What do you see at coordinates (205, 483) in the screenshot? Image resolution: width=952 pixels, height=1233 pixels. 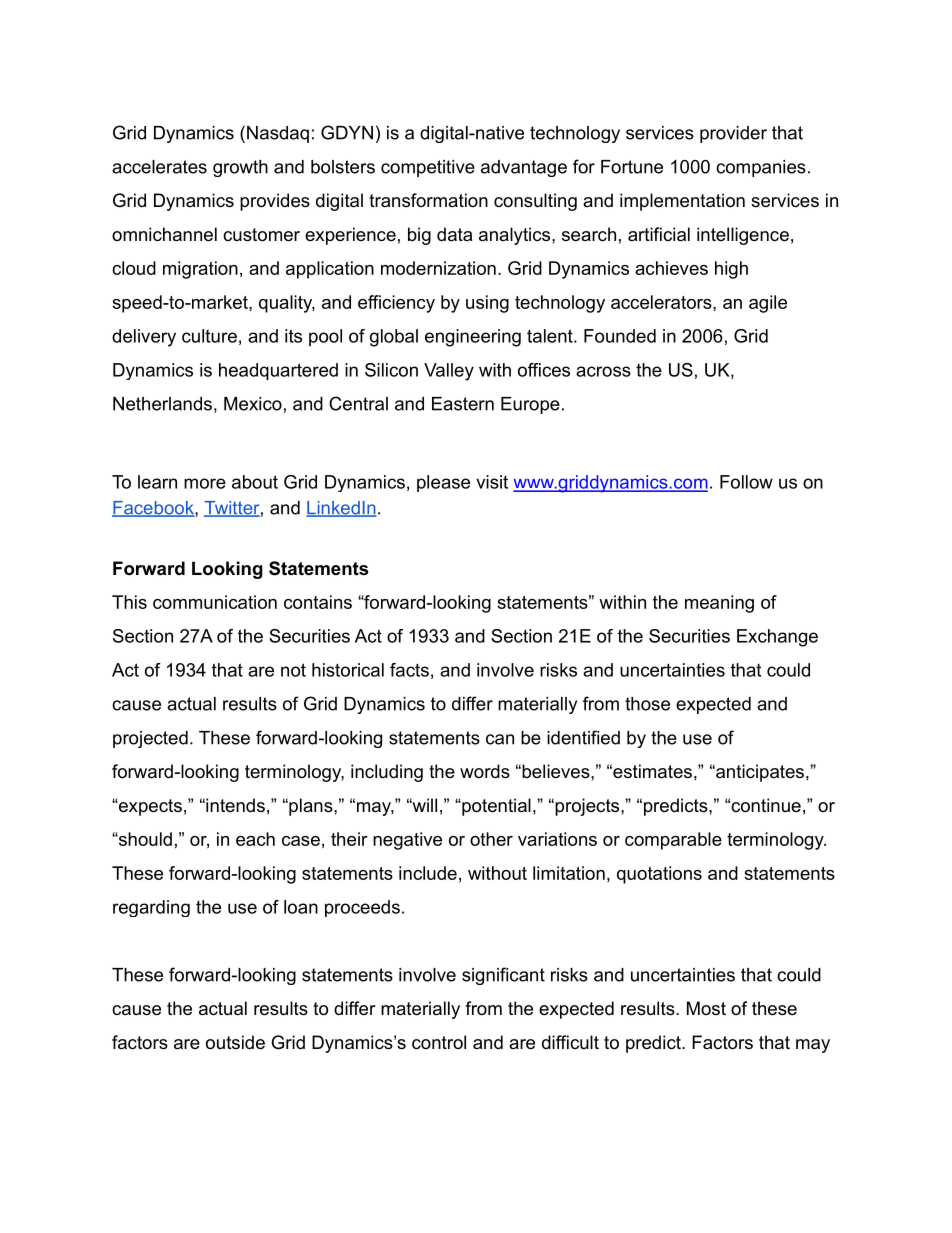 I see `more` at bounding box center [205, 483].
